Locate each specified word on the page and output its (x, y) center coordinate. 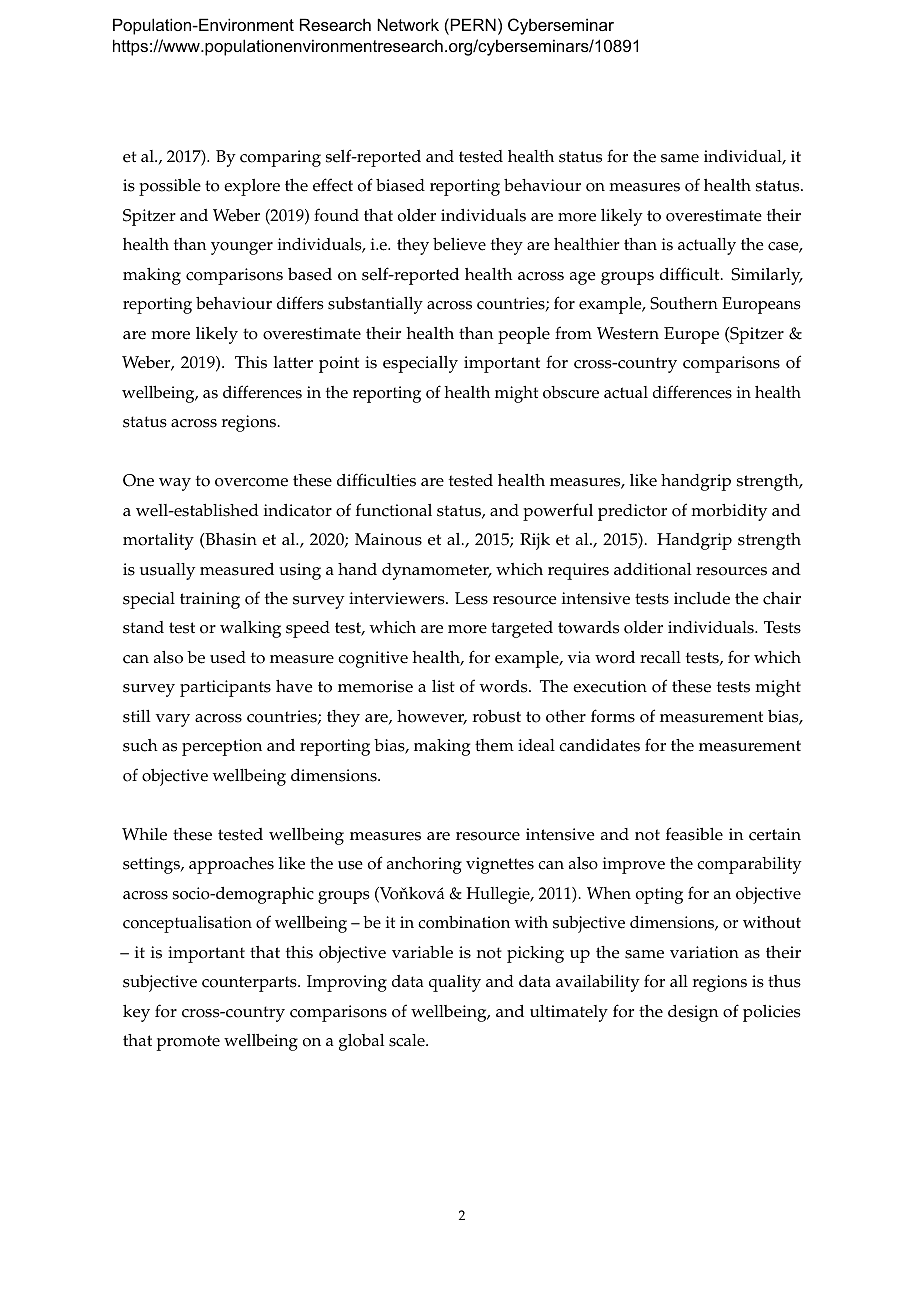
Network (408, 24)
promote (188, 1043)
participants (225, 688)
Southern (684, 303)
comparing (280, 158)
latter (293, 362)
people (524, 335)
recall (660, 657)
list (443, 686)
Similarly (767, 276)
